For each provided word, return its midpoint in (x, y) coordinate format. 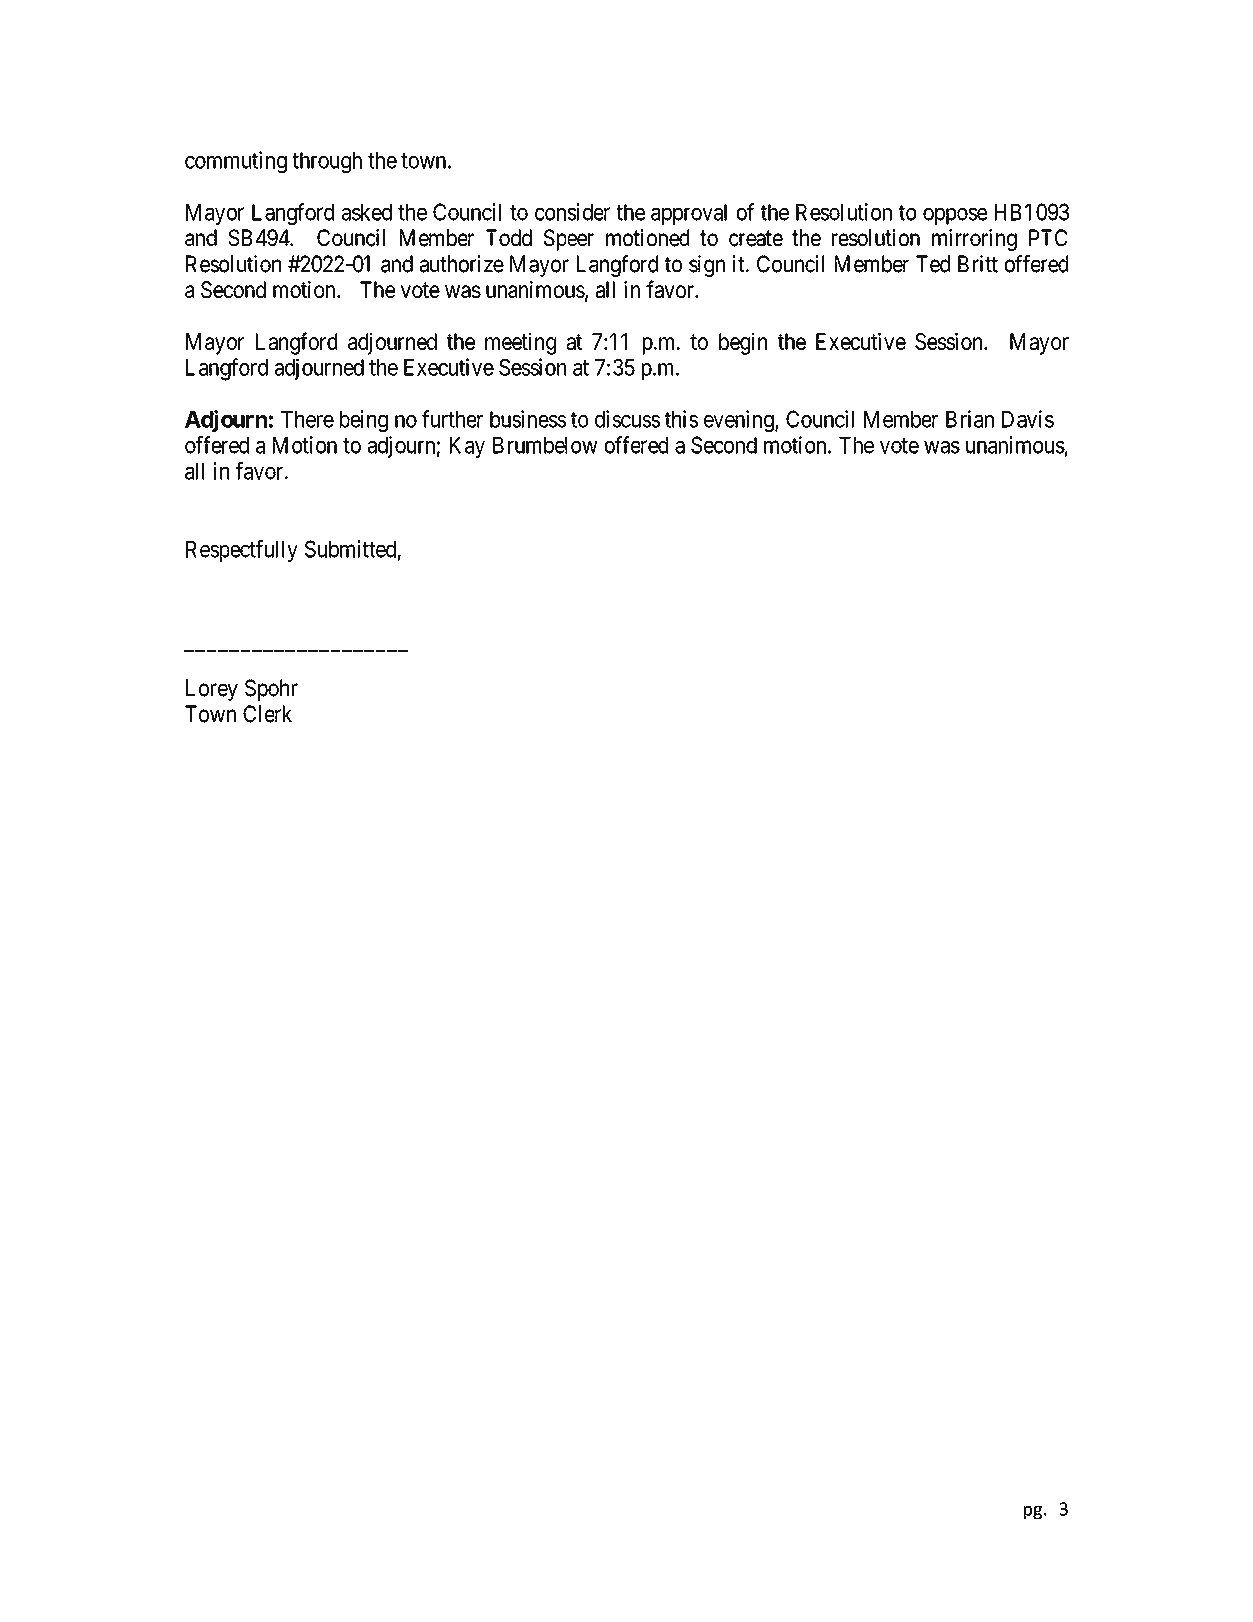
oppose (955, 216)
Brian (970, 419)
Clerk (267, 714)
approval (689, 214)
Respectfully (242, 551)
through (327, 163)
